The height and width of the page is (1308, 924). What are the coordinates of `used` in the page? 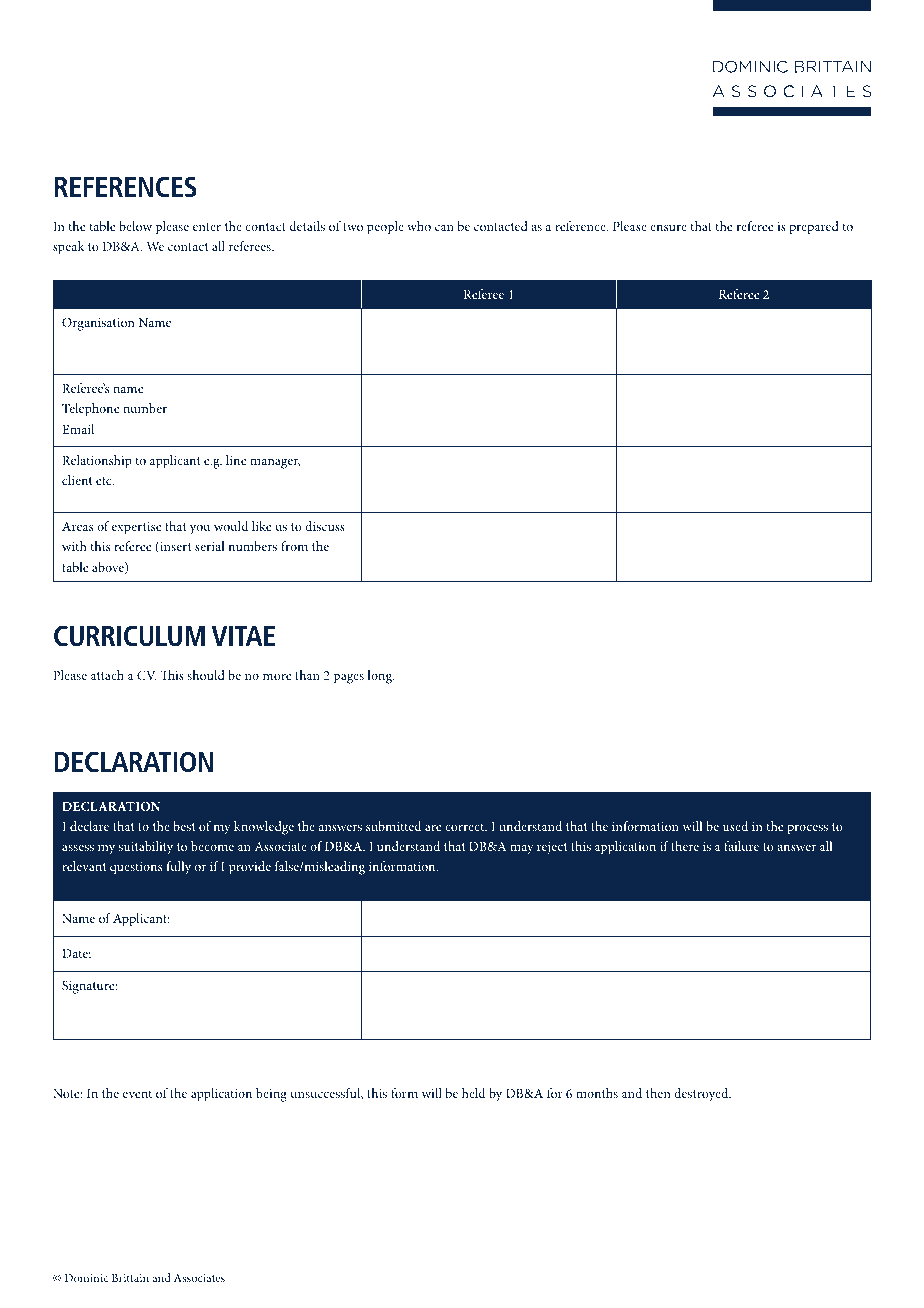 It's located at (735, 826).
